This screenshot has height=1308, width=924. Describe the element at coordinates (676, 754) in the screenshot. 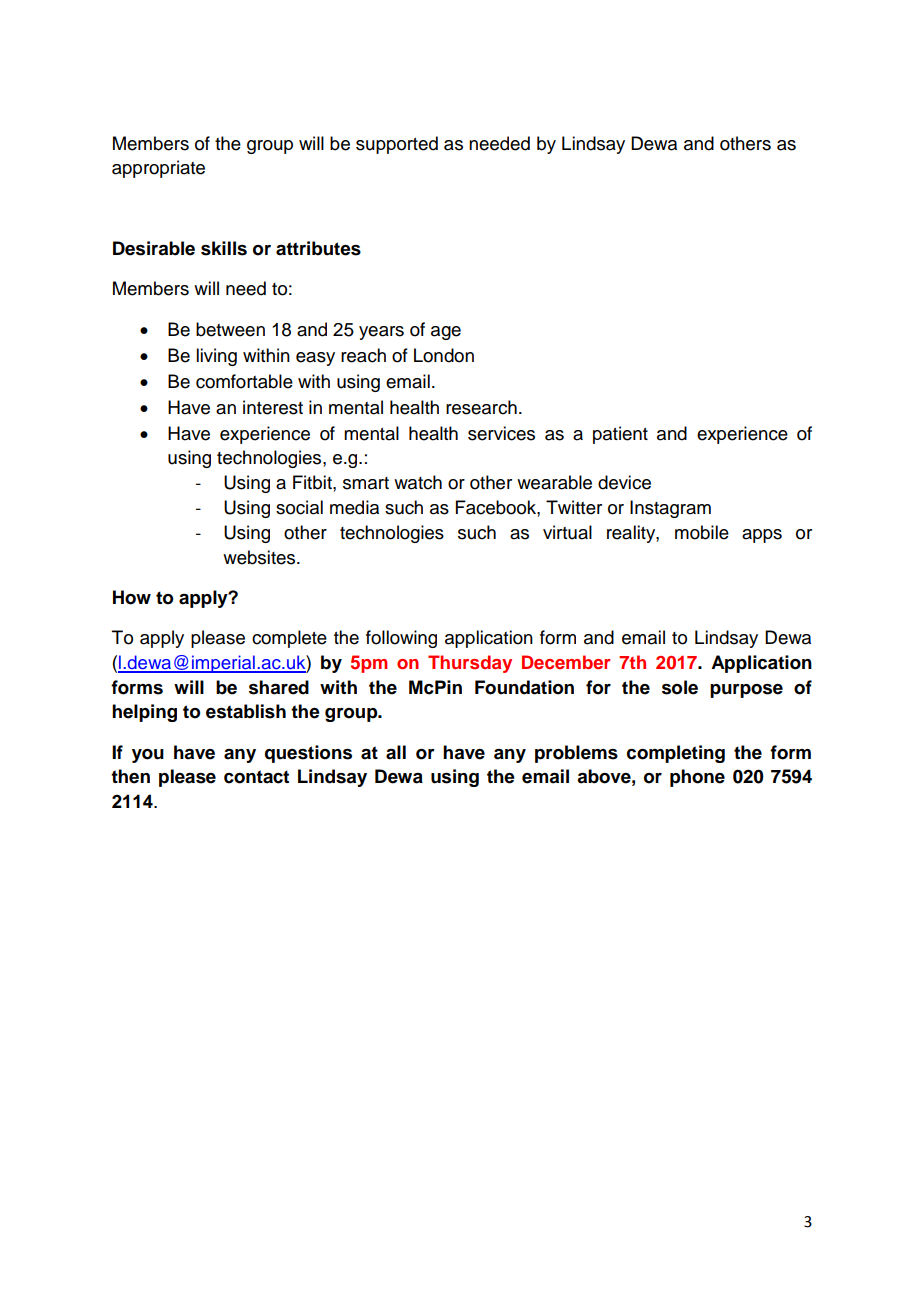

I see `completing` at that location.
